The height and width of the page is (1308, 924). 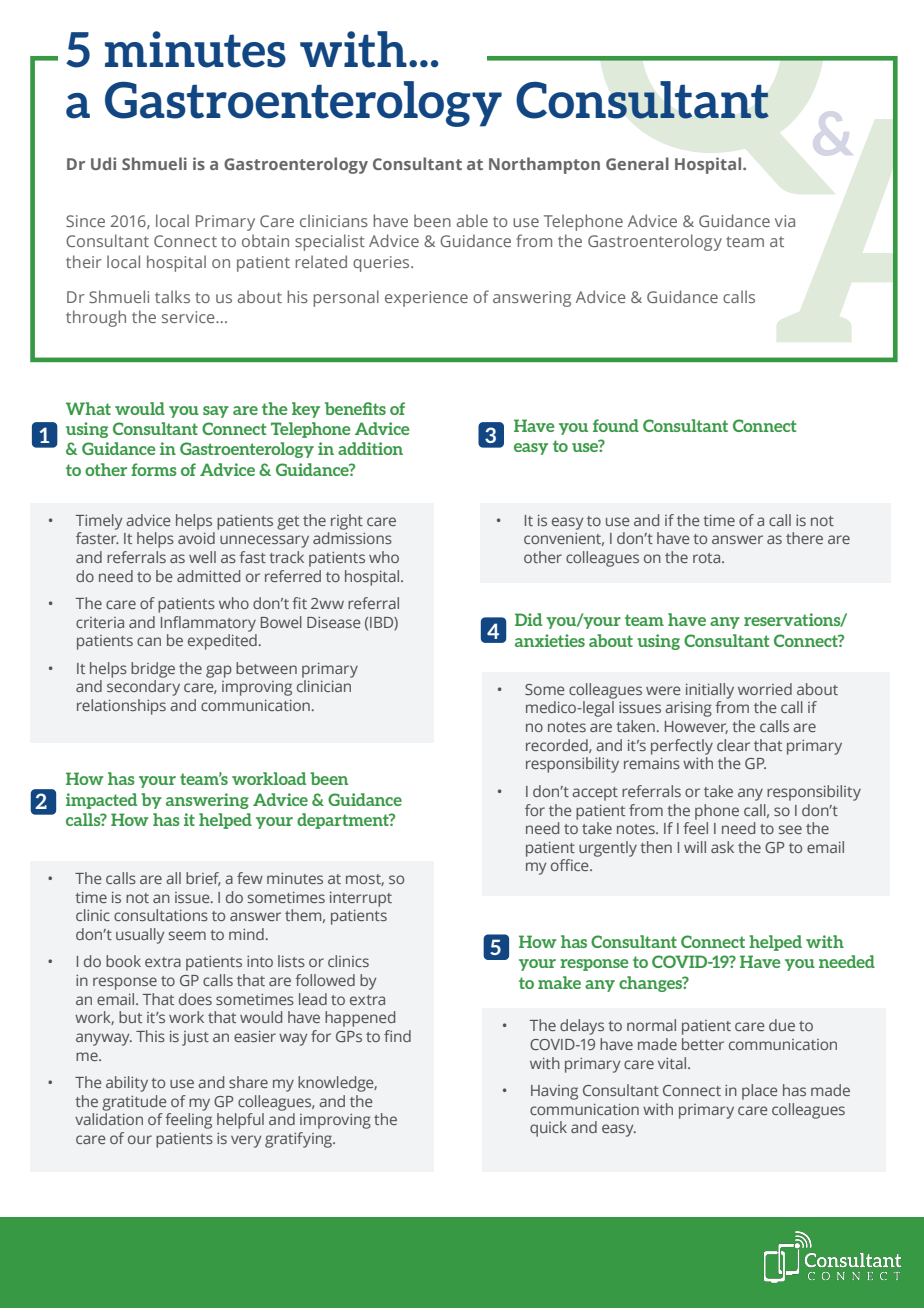 I want to click on via, so click(x=785, y=221).
